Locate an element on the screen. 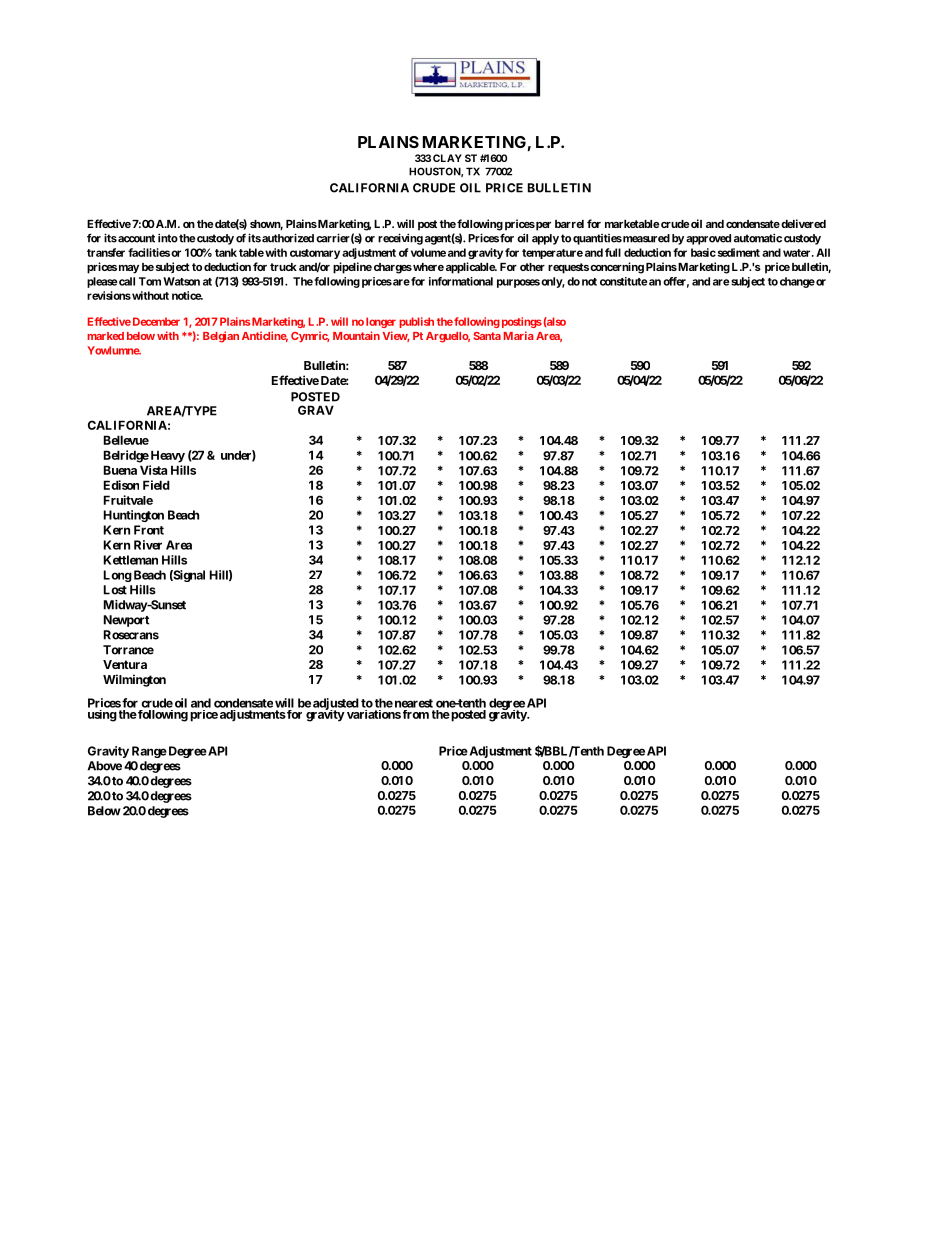 This screenshot has width=952, height=1233. Front is located at coordinates (149, 530).
